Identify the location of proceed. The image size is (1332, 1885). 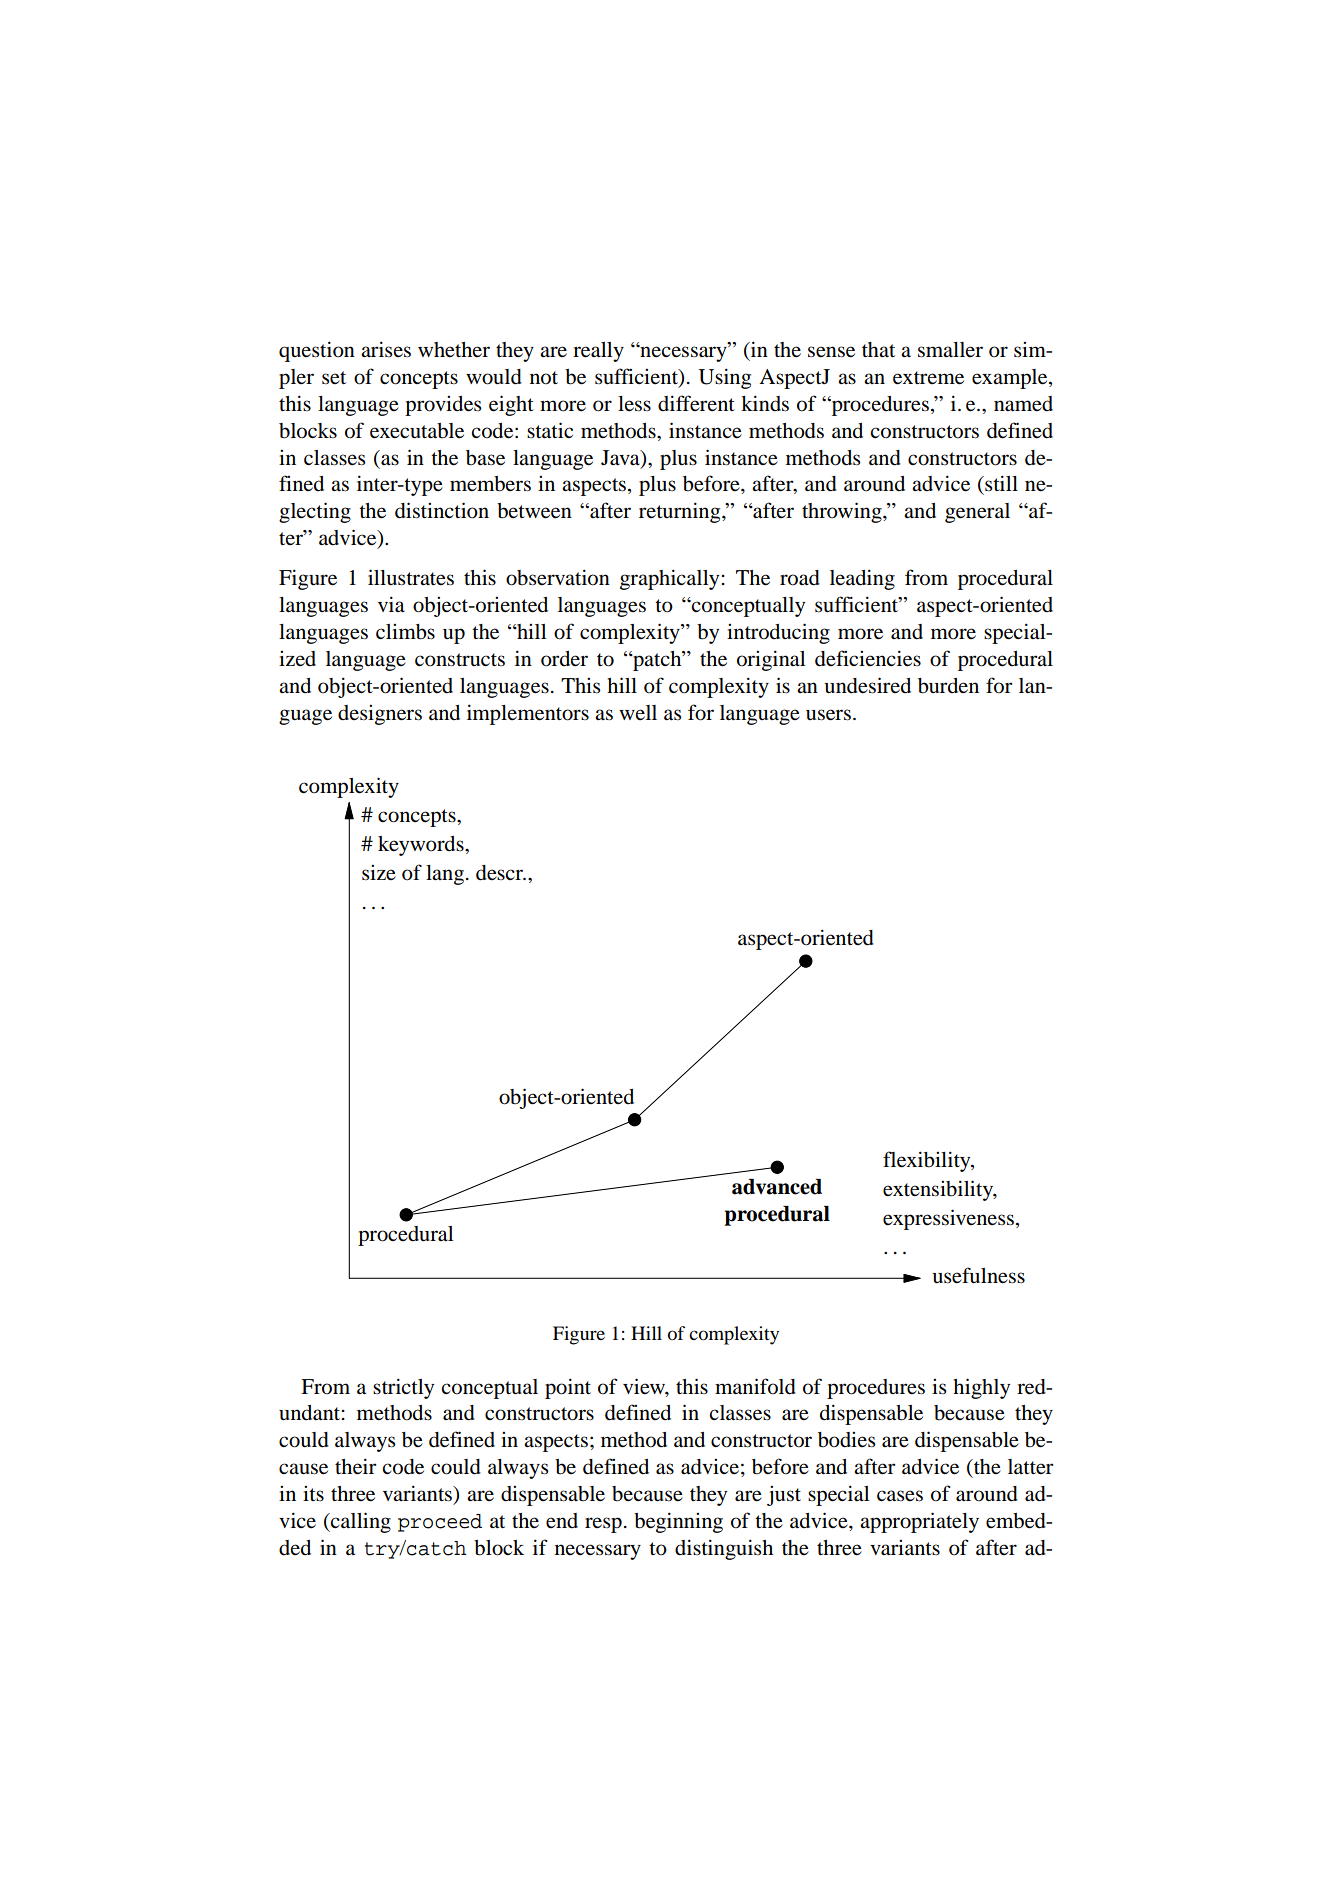
(440, 1523).
